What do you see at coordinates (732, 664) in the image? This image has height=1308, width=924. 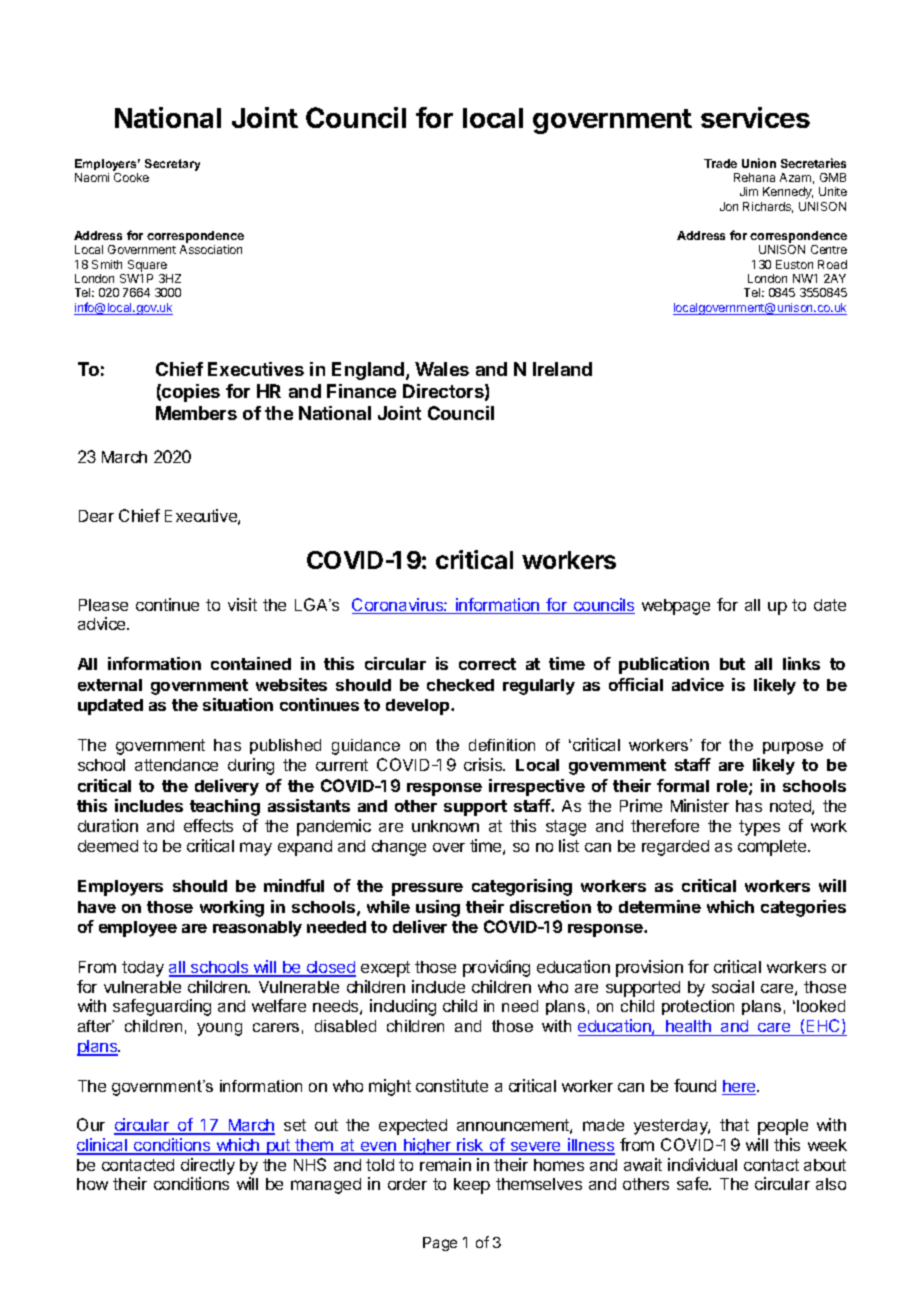 I see `but` at bounding box center [732, 664].
